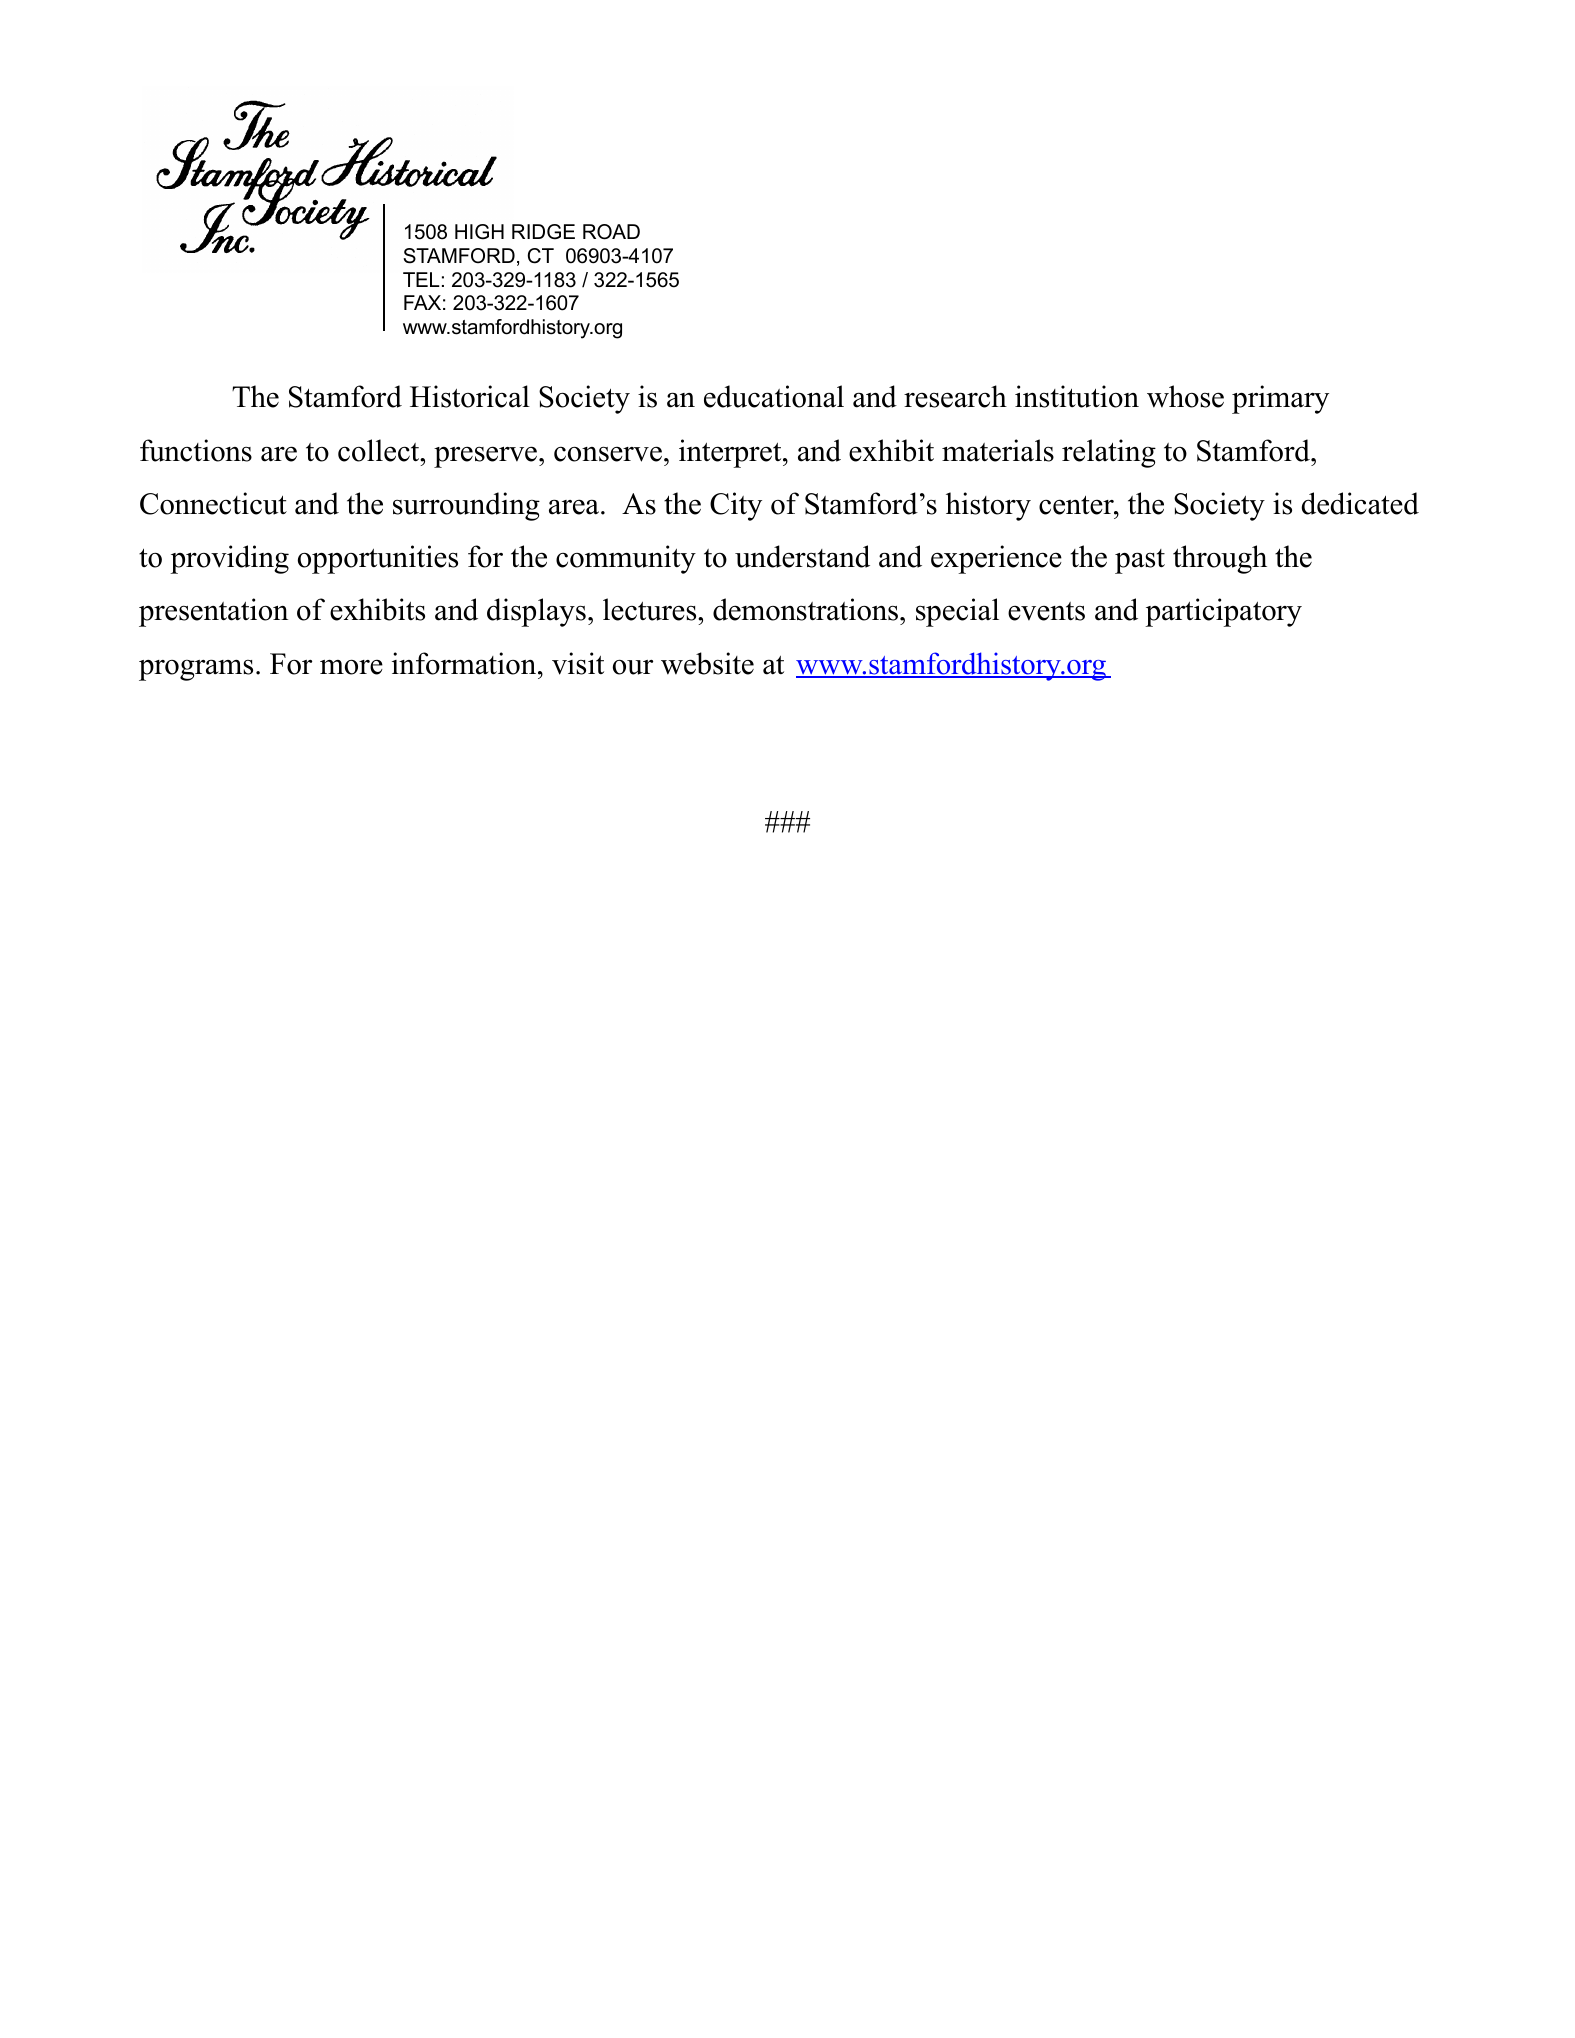  I want to click on website, so click(707, 663).
